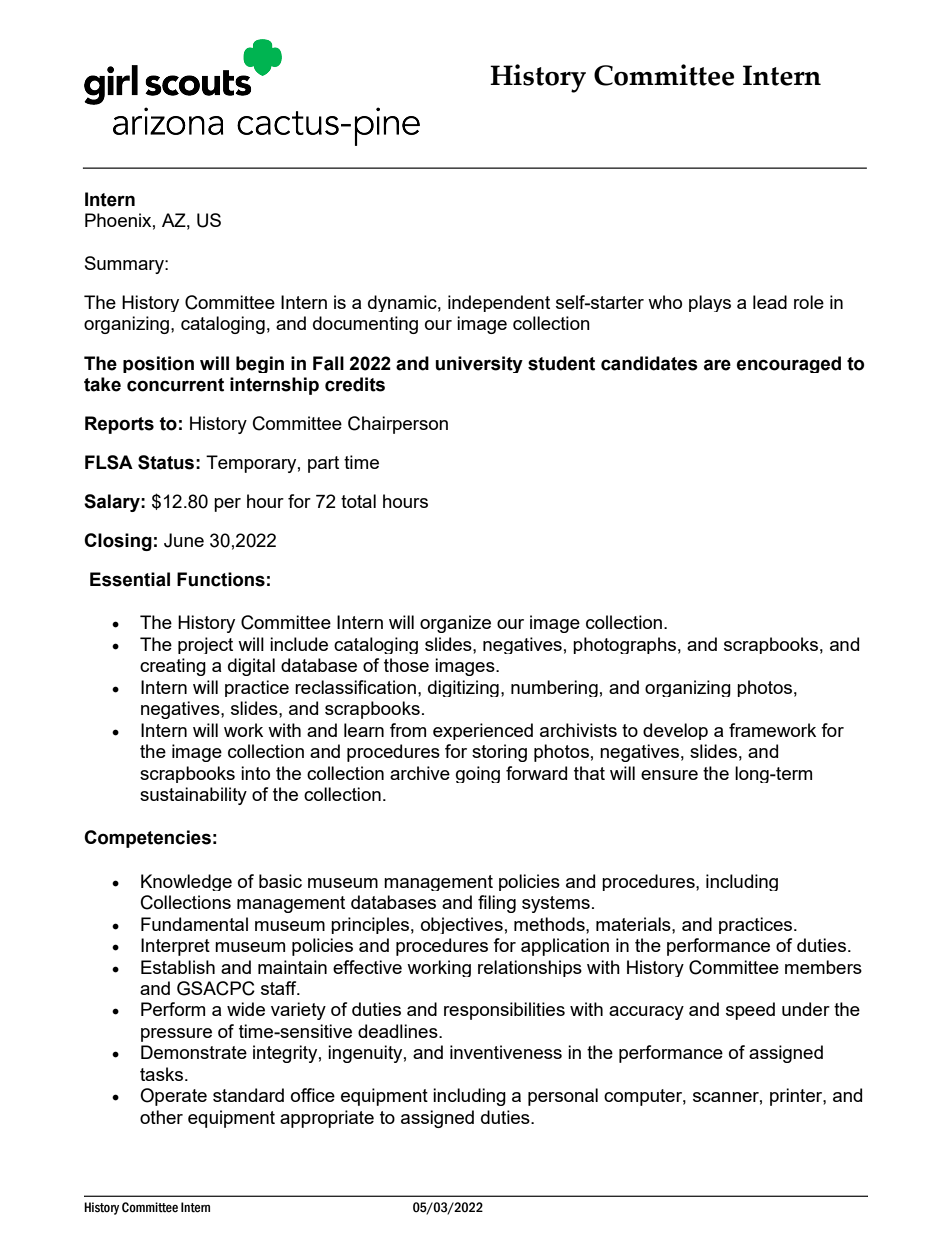 This screenshot has width=952, height=1233. What do you see at coordinates (158, 364) in the screenshot?
I see `position` at bounding box center [158, 364].
